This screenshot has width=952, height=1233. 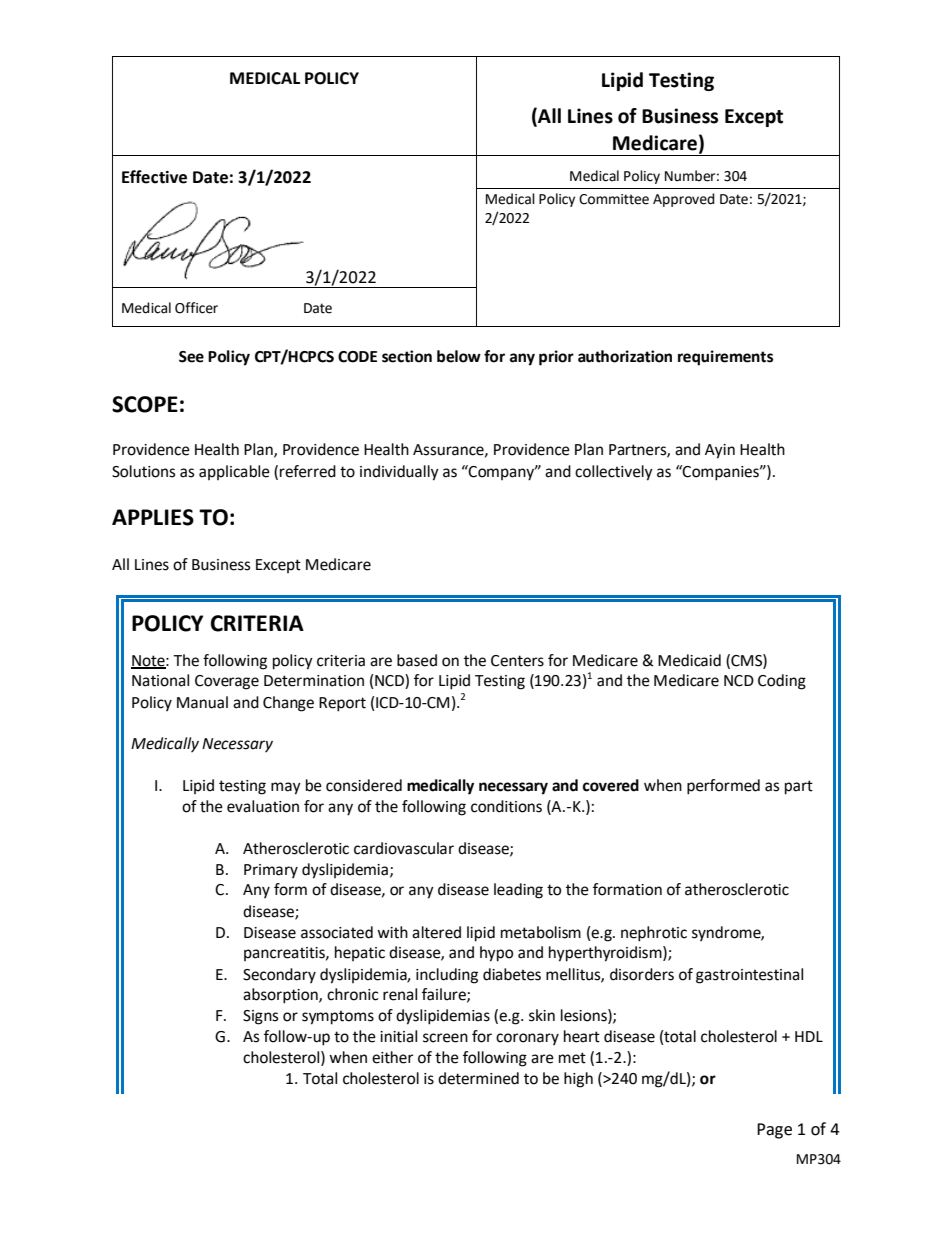 What do you see at coordinates (263, 806) in the screenshot?
I see `evaluation` at bounding box center [263, 806].
